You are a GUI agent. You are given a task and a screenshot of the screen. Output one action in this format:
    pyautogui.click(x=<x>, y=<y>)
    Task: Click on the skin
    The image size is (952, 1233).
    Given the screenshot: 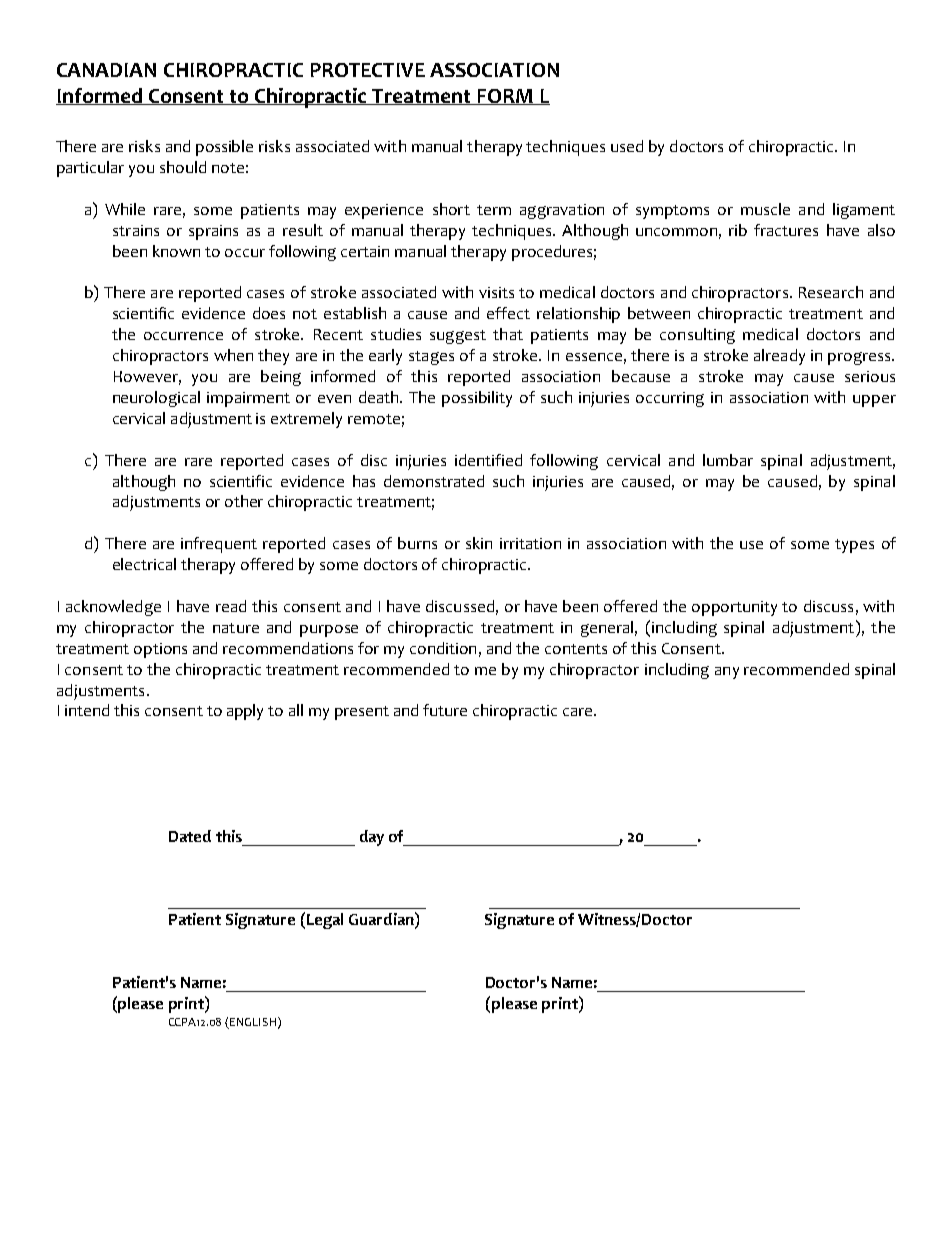 What is the action you would take?
    pyautogui.click(x=479, y=543)
